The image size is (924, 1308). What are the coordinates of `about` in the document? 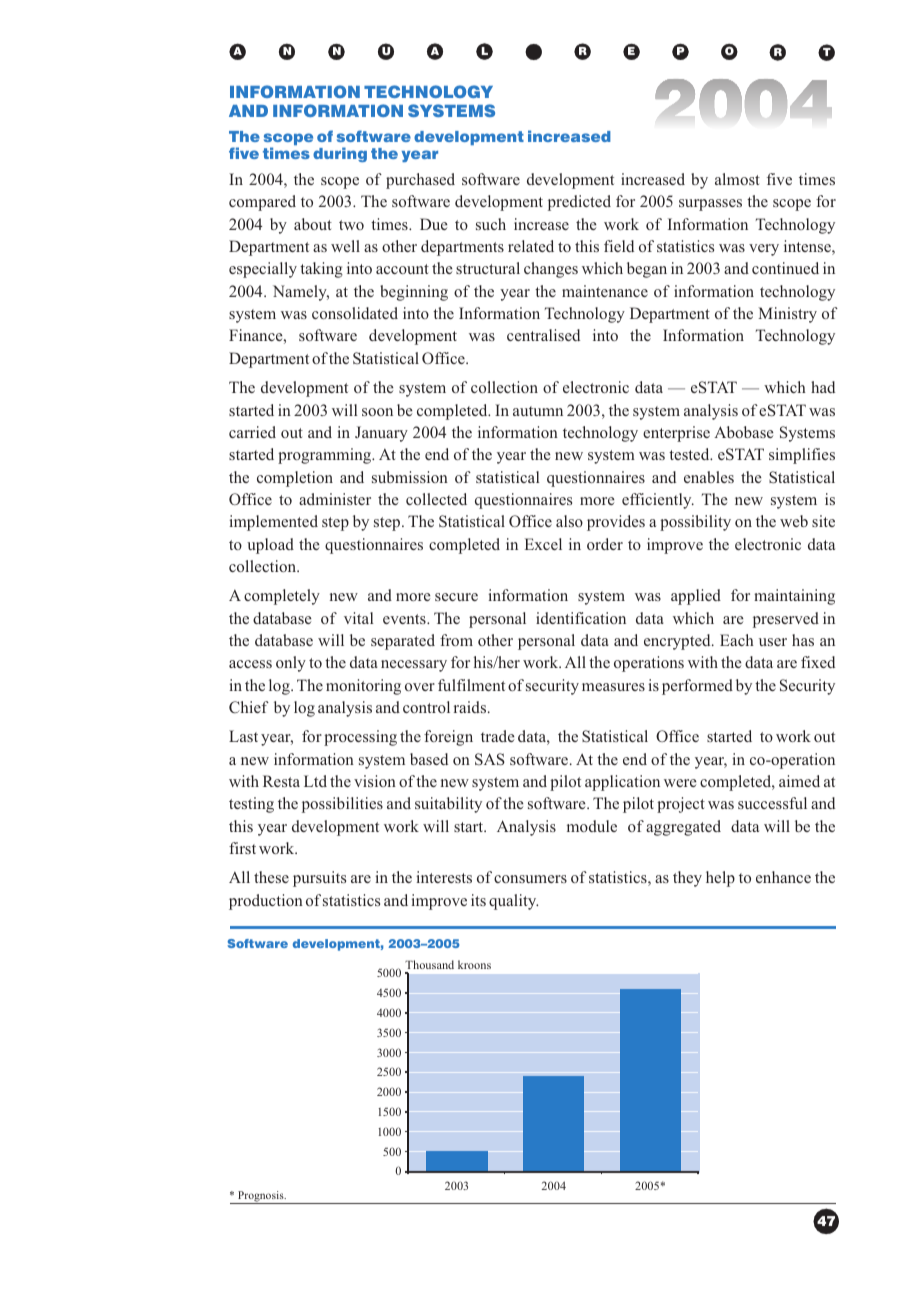 It's located at (313, 224).
